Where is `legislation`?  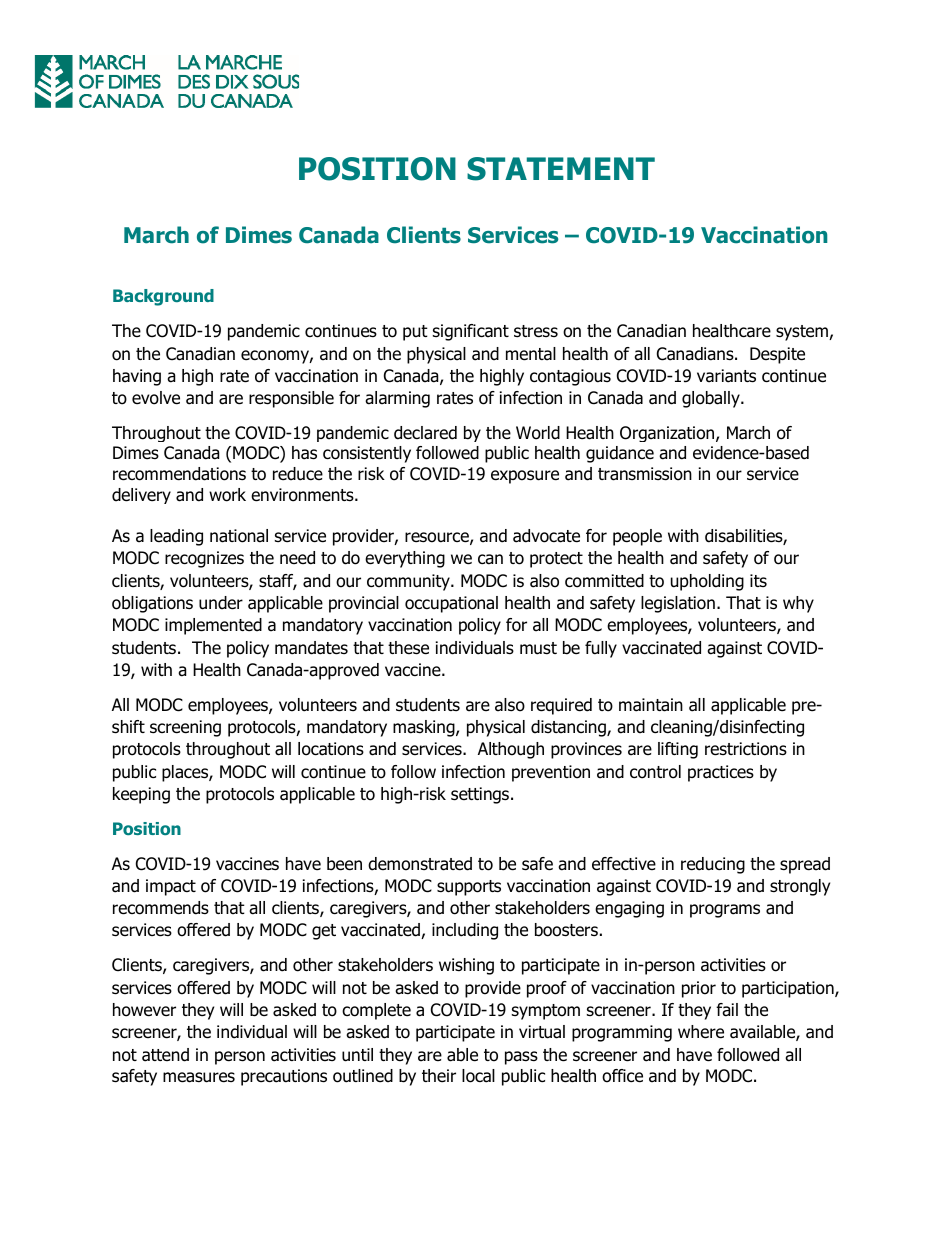
legislation is located at coordinates (678, 604).
